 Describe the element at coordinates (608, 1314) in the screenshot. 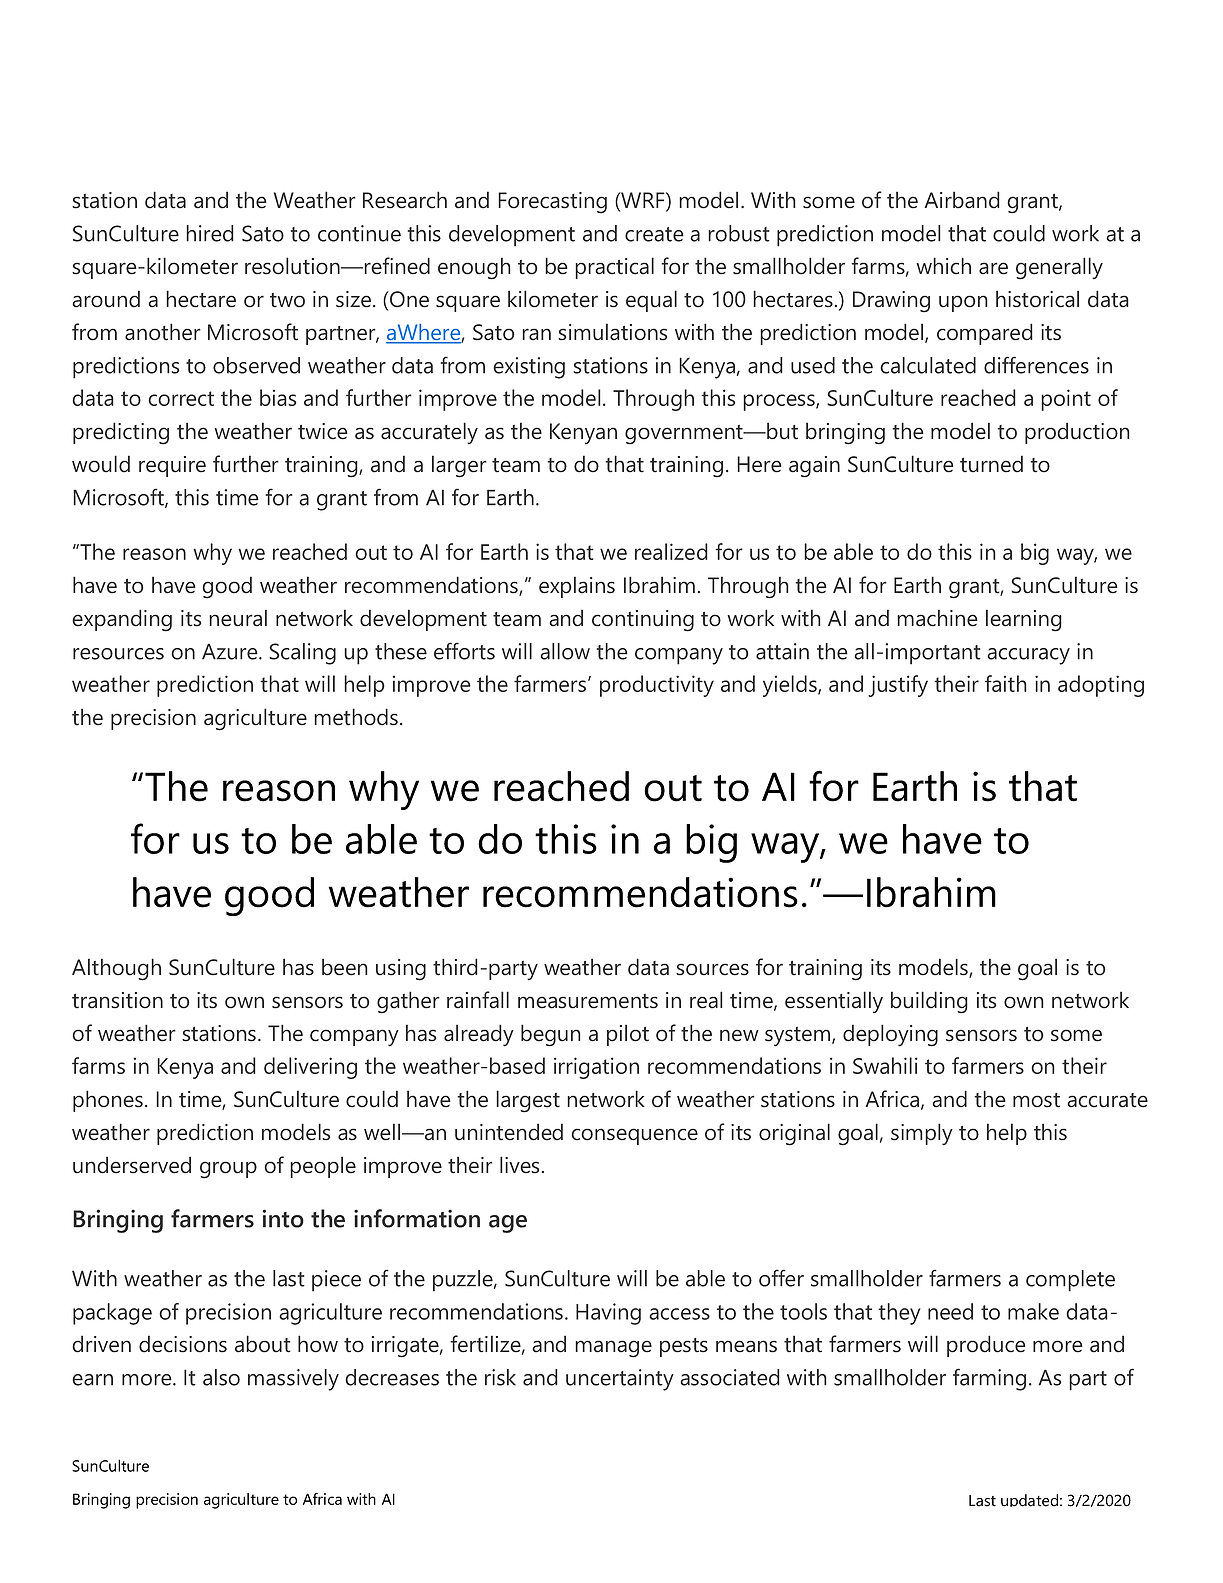

I see `Having` at that location.
